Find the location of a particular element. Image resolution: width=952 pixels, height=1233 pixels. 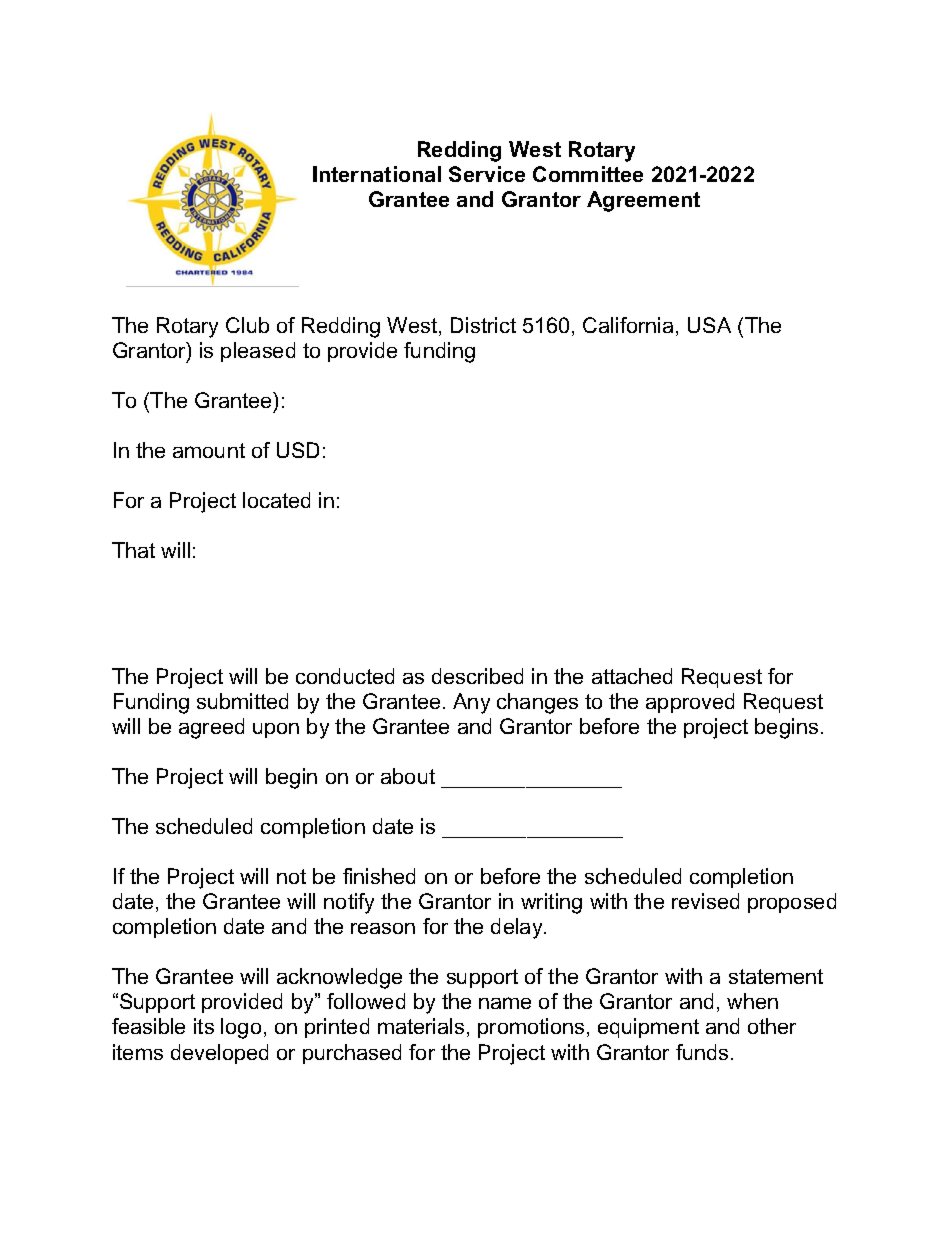

USD is located at coordinates (298, 450).
